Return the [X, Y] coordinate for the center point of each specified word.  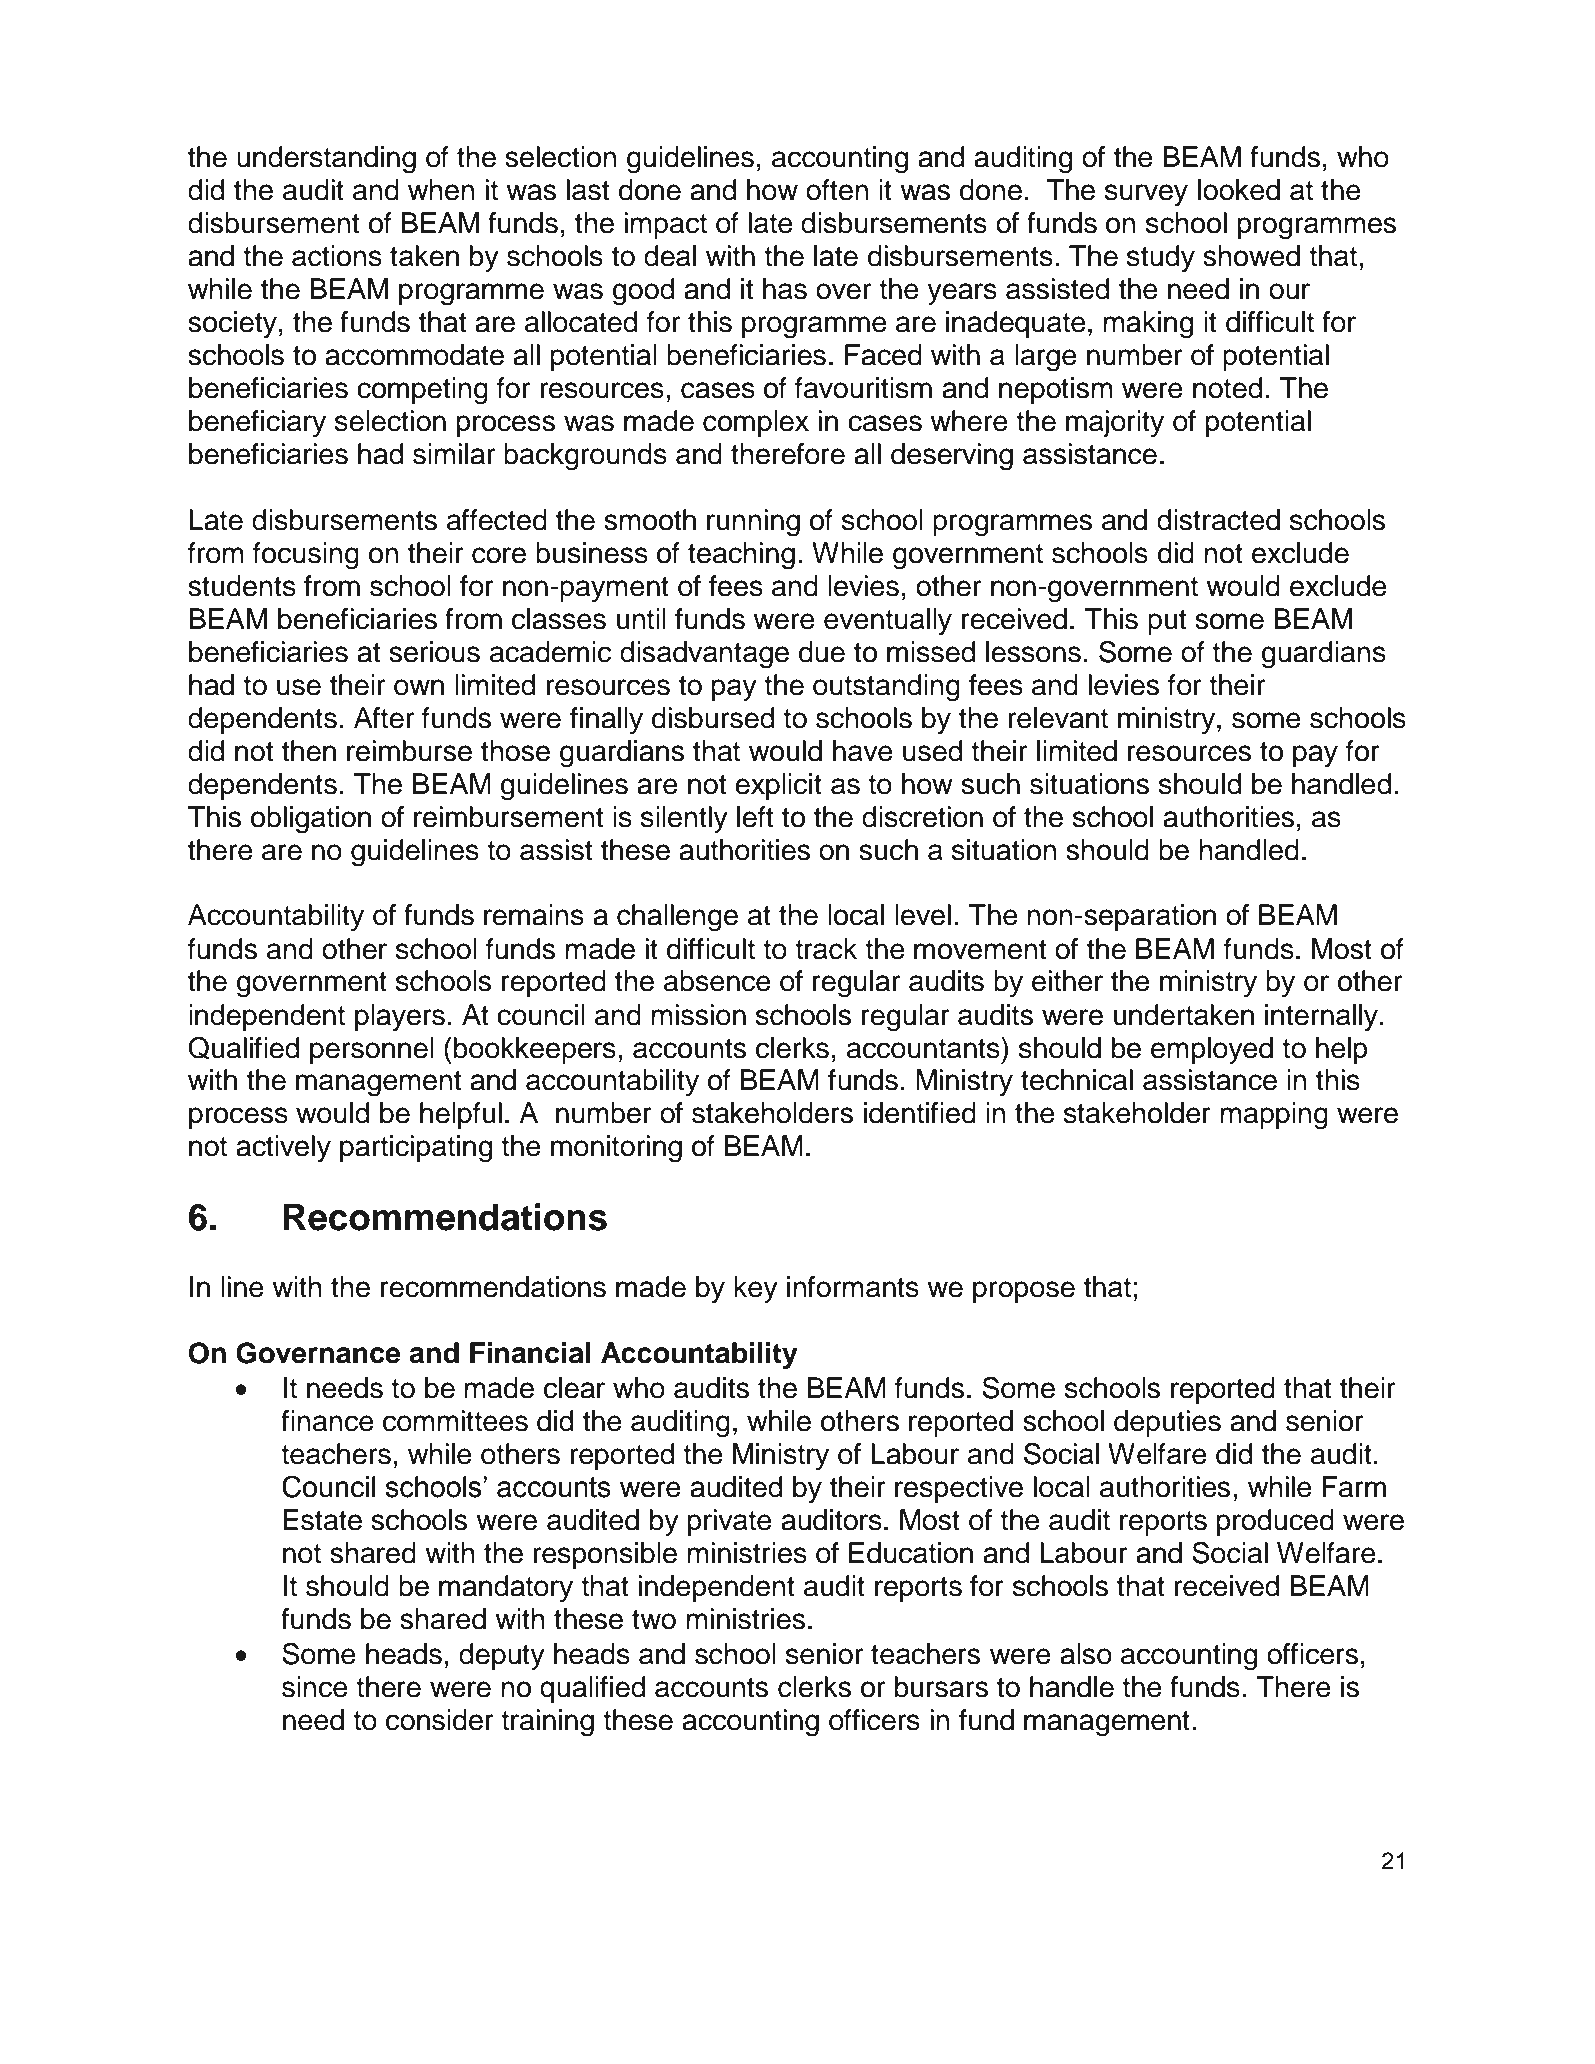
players [400, 1017]
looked [1239, 190]
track [826, 949]
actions [337, 256]
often [837, 190]
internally [1321, 1017]
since [315, 1687]
